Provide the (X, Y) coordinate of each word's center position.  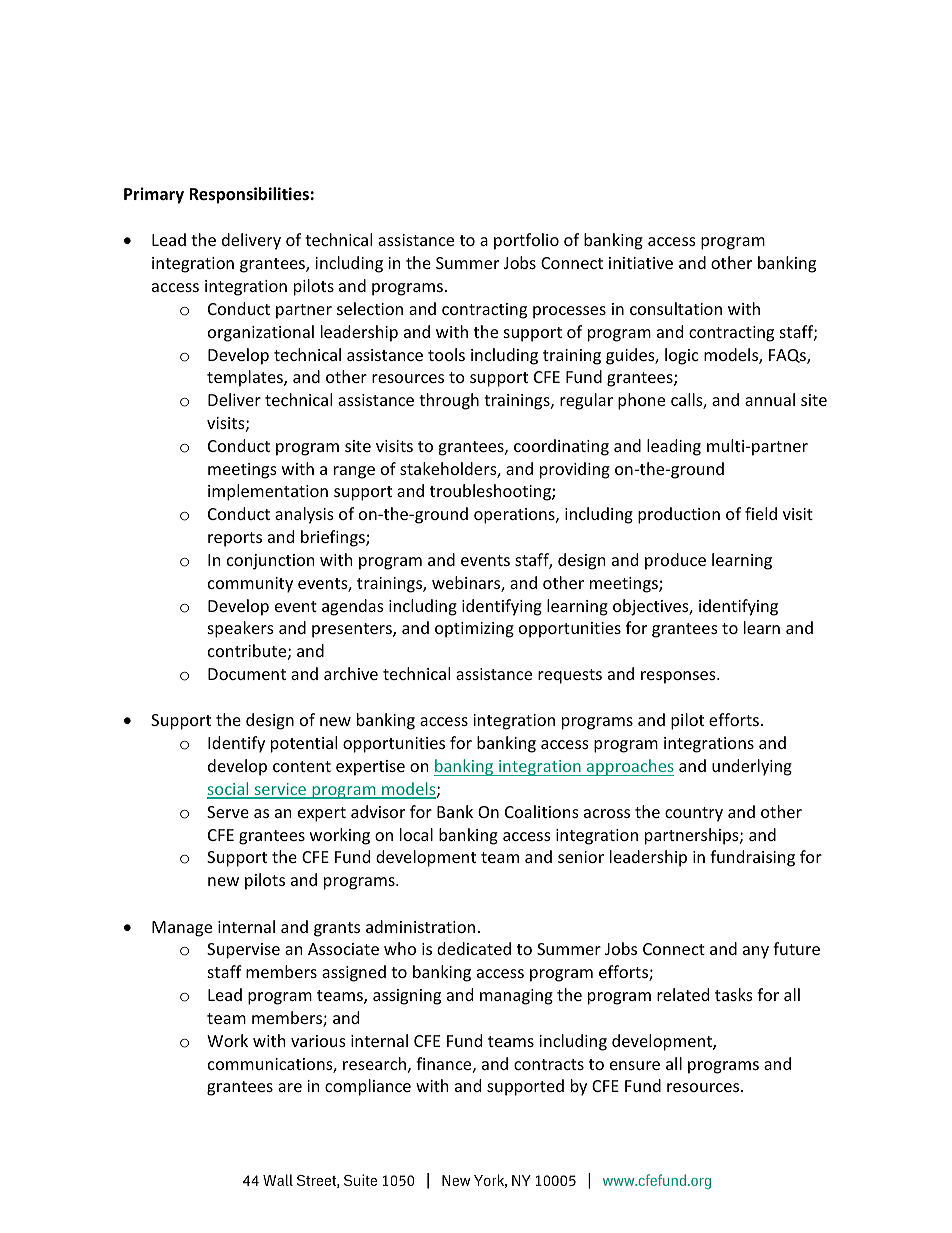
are (290, 1087)
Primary (154, 195)
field (761, 513)
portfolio (526, 241)
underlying (752, 767)
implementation (268, 492)
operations (515, 516)
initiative (641, 263)
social (229, 790)
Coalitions (542, 811)
